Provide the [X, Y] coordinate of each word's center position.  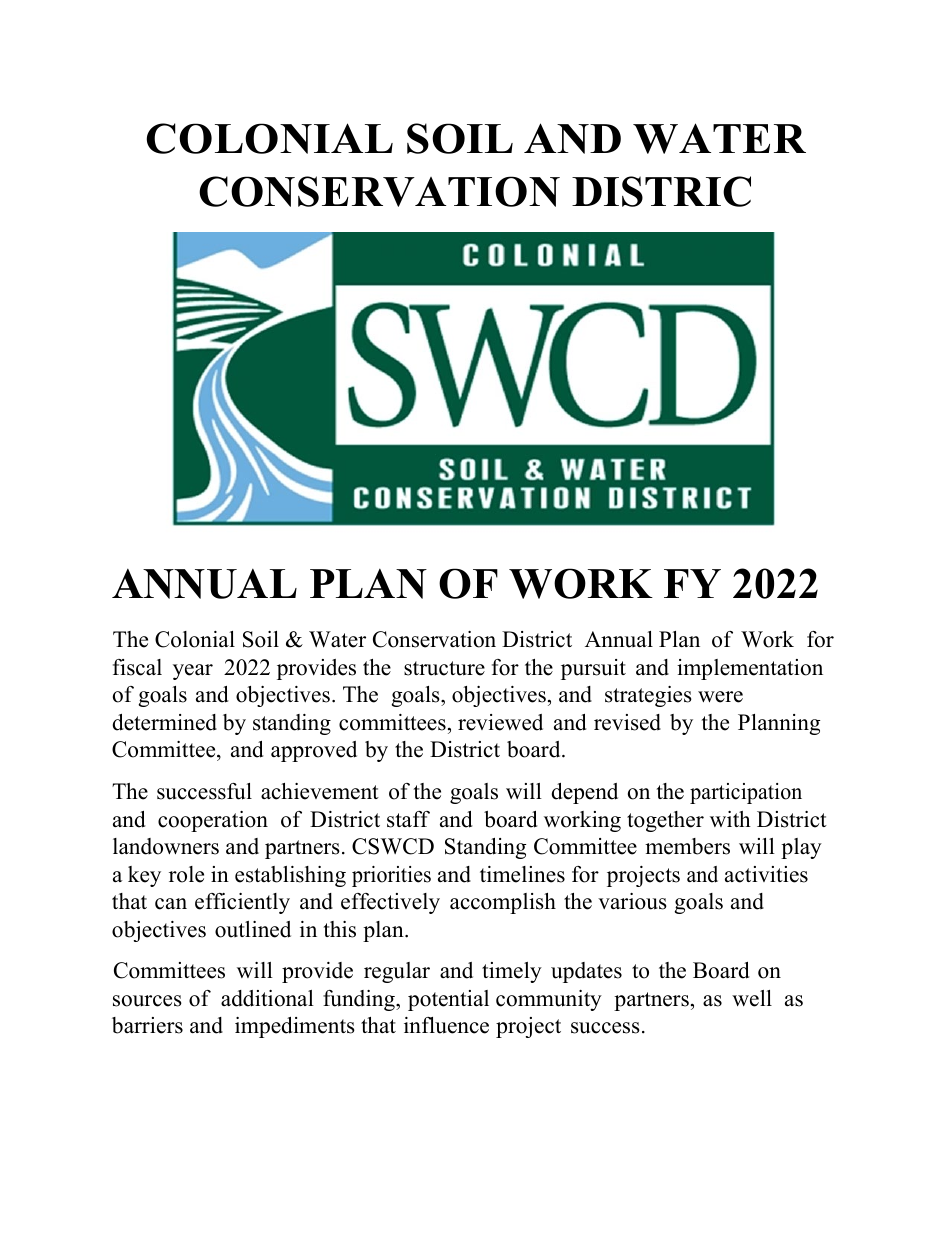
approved [314, 751]
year [193, 672]
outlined [253, 929]
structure [444, 668]
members [687, 846]
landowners [166, 846]
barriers [147, 1025]
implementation [750, 669]
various [632, 901]
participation [746, 793]
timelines [522, 874]
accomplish [503, 903]
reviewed [500, 722]
